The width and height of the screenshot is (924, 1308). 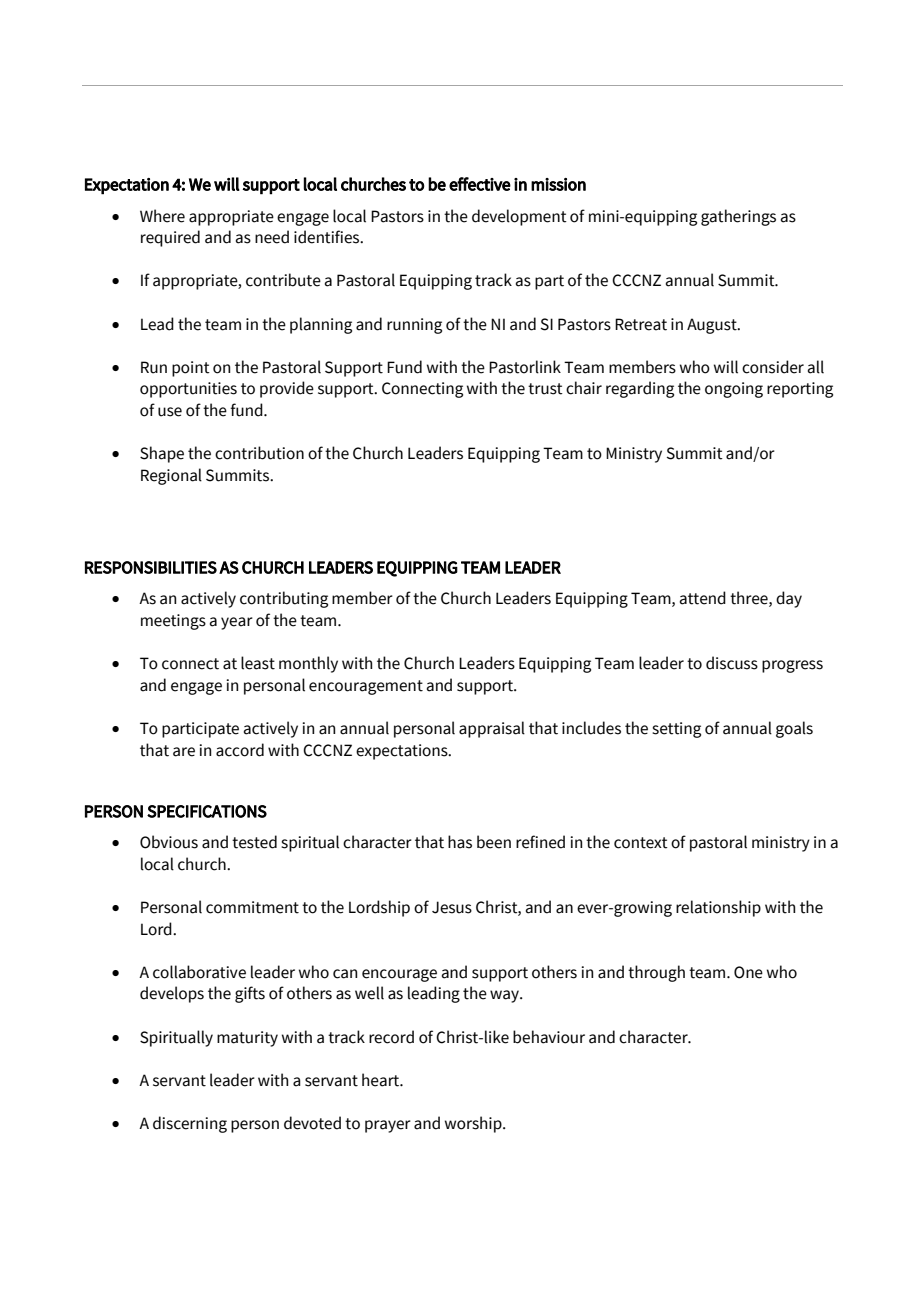 What do you see at coordinates (732, 663) in the screenshot?
I see `discuss` at bounding box center [732, 663].
